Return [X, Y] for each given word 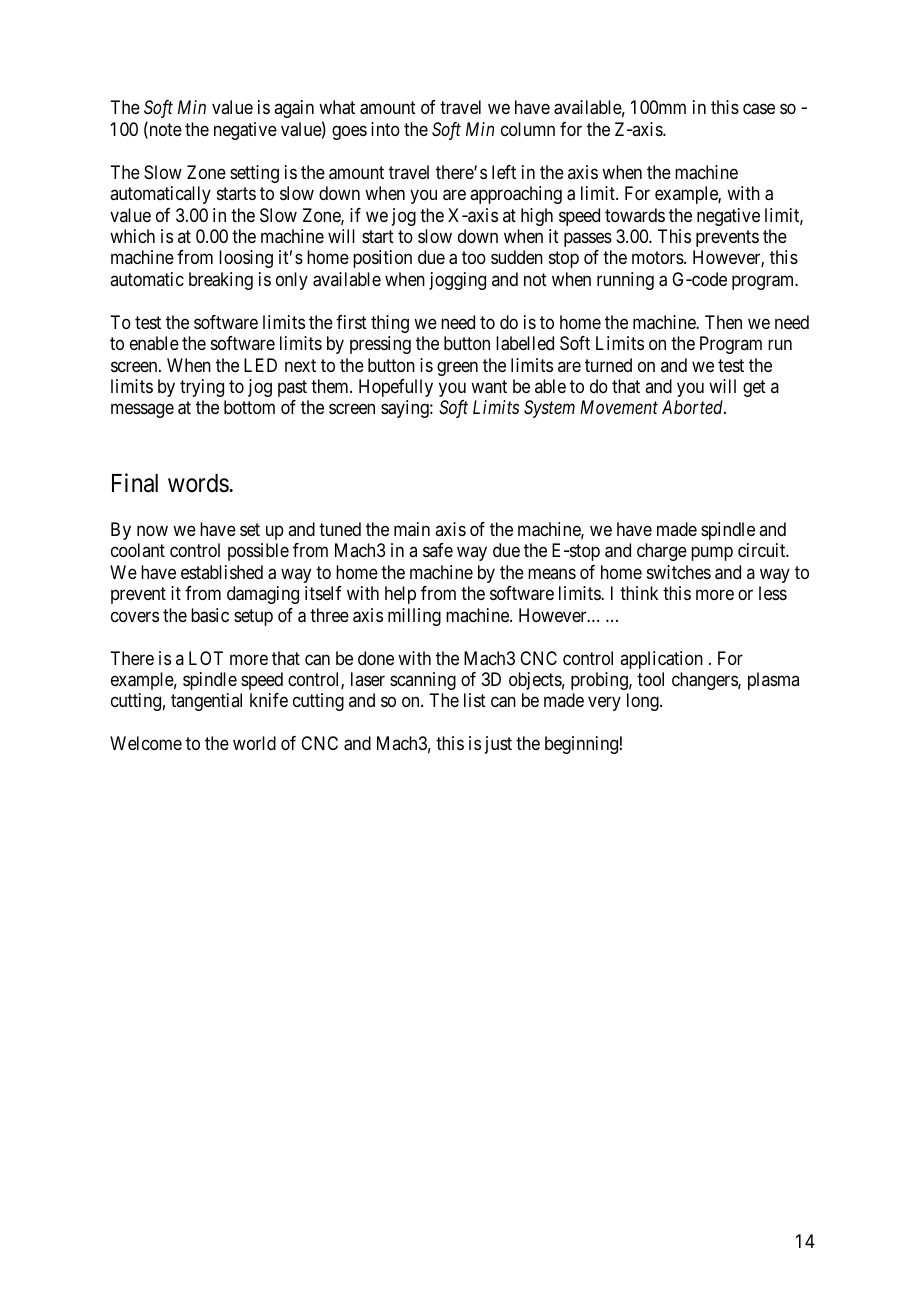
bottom [249, 407]
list [475, 700]
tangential [206, 702]
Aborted [694, 407]
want [489, 387]
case [759, 109]
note [164, 131]
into [385, 129]
